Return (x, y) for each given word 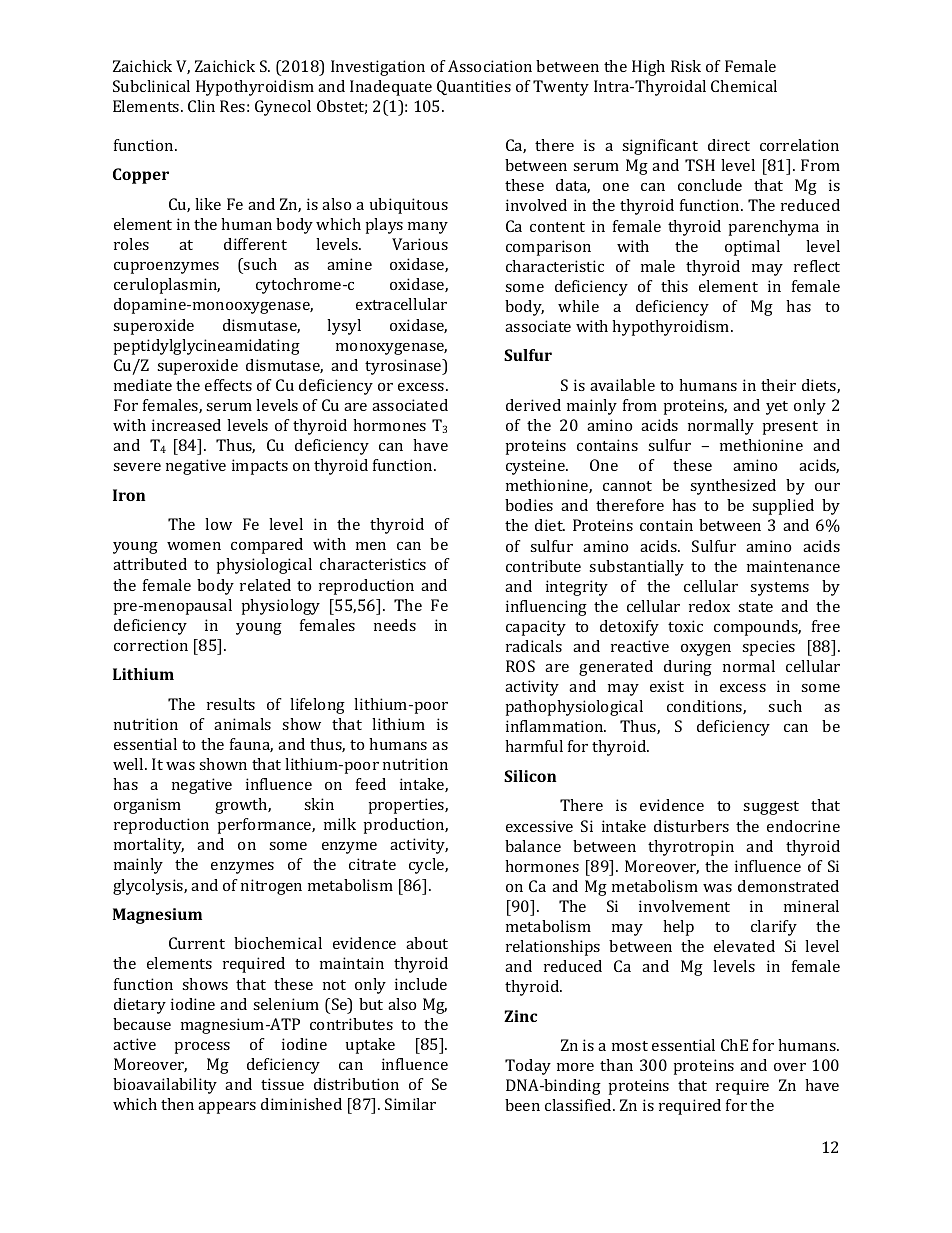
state (755, 607)
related (265, 585)
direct (729, 145)
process (202, 1048)
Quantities (474, 87)
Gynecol (283, 108)
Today (528, 1067)
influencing (546, 608)
